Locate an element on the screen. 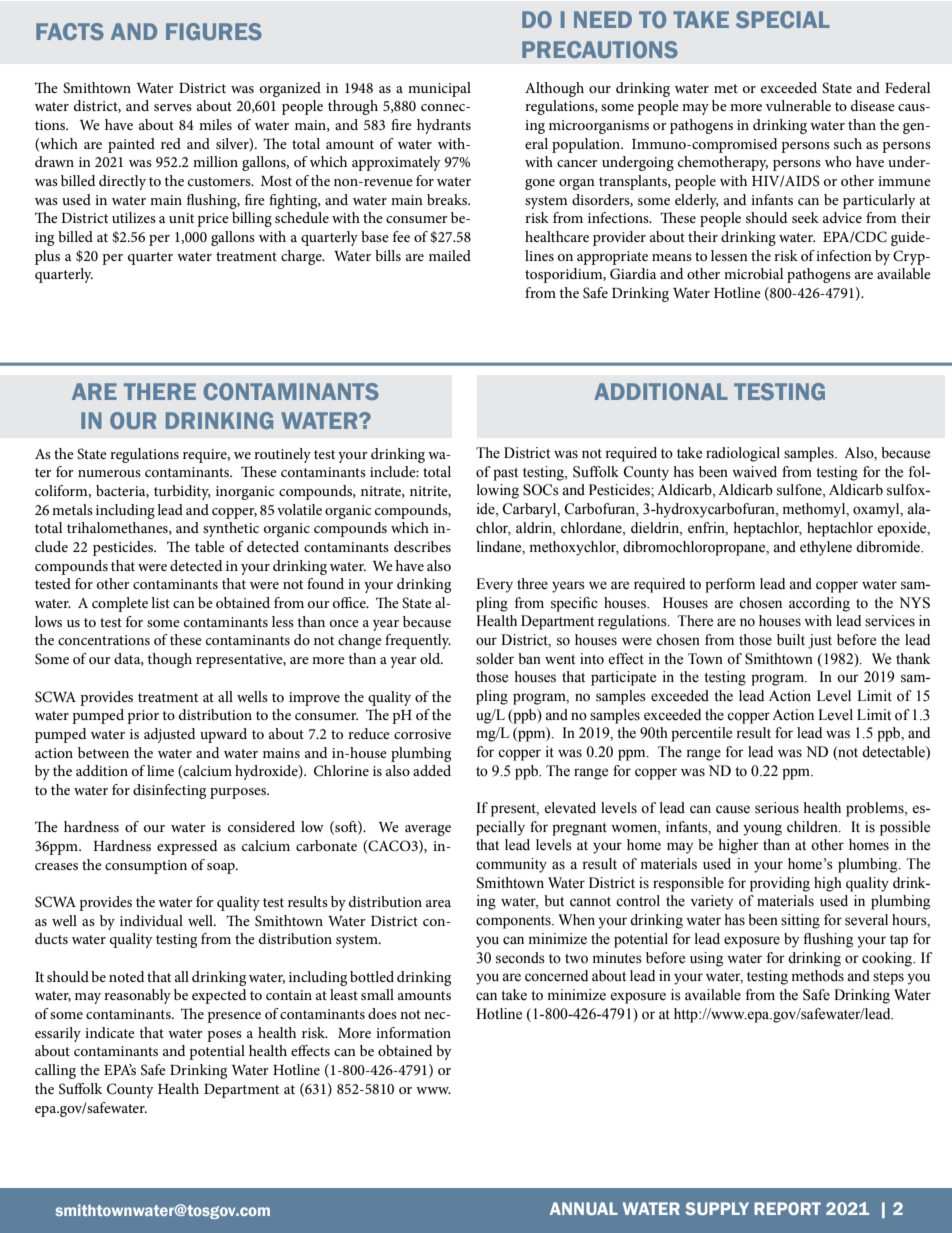 This screenshot has height=1233, width=952. FIGURES is located at coordinates (214, 31).
